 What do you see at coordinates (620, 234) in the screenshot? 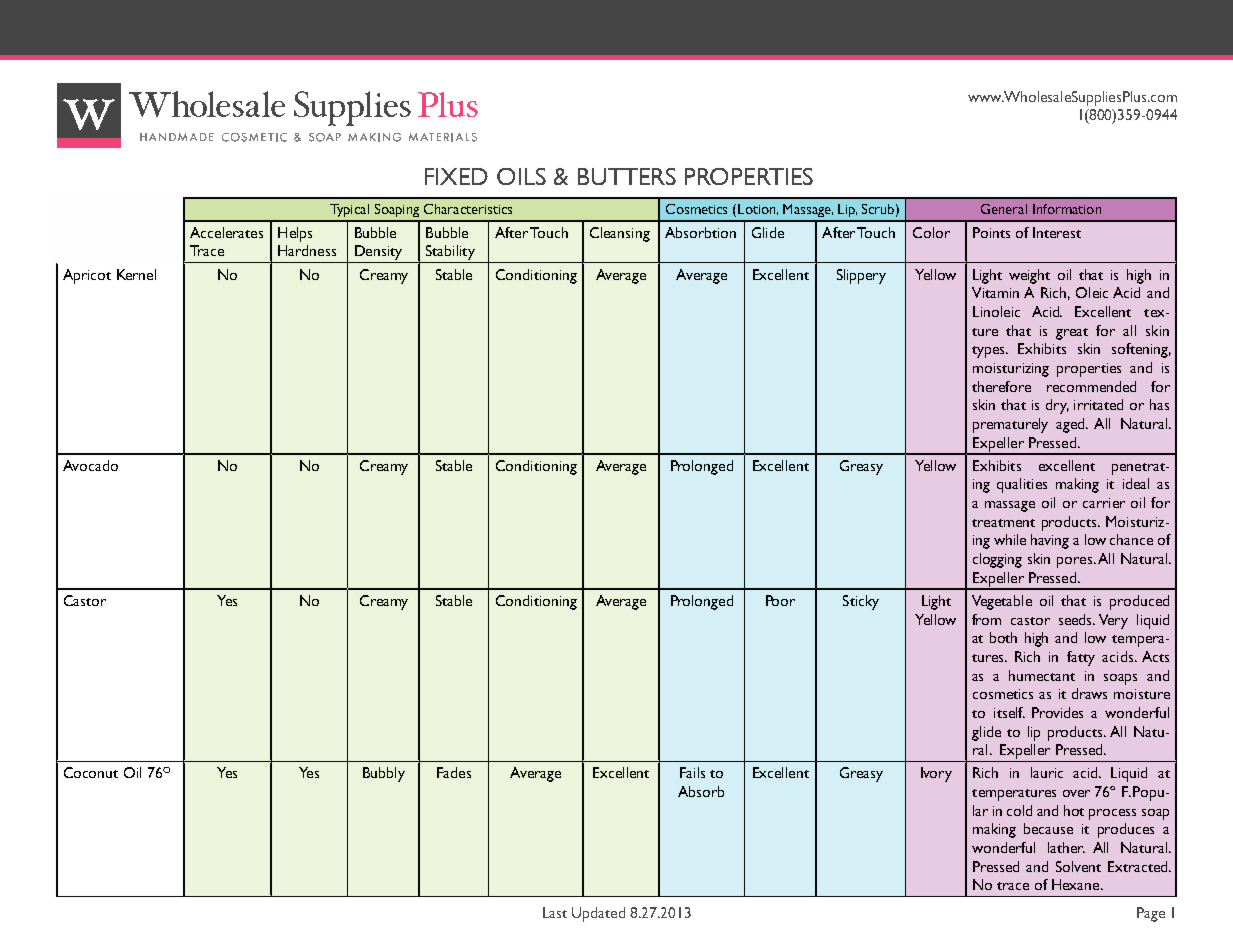
I see `Cleansing` at bounding box center [620, 234].
